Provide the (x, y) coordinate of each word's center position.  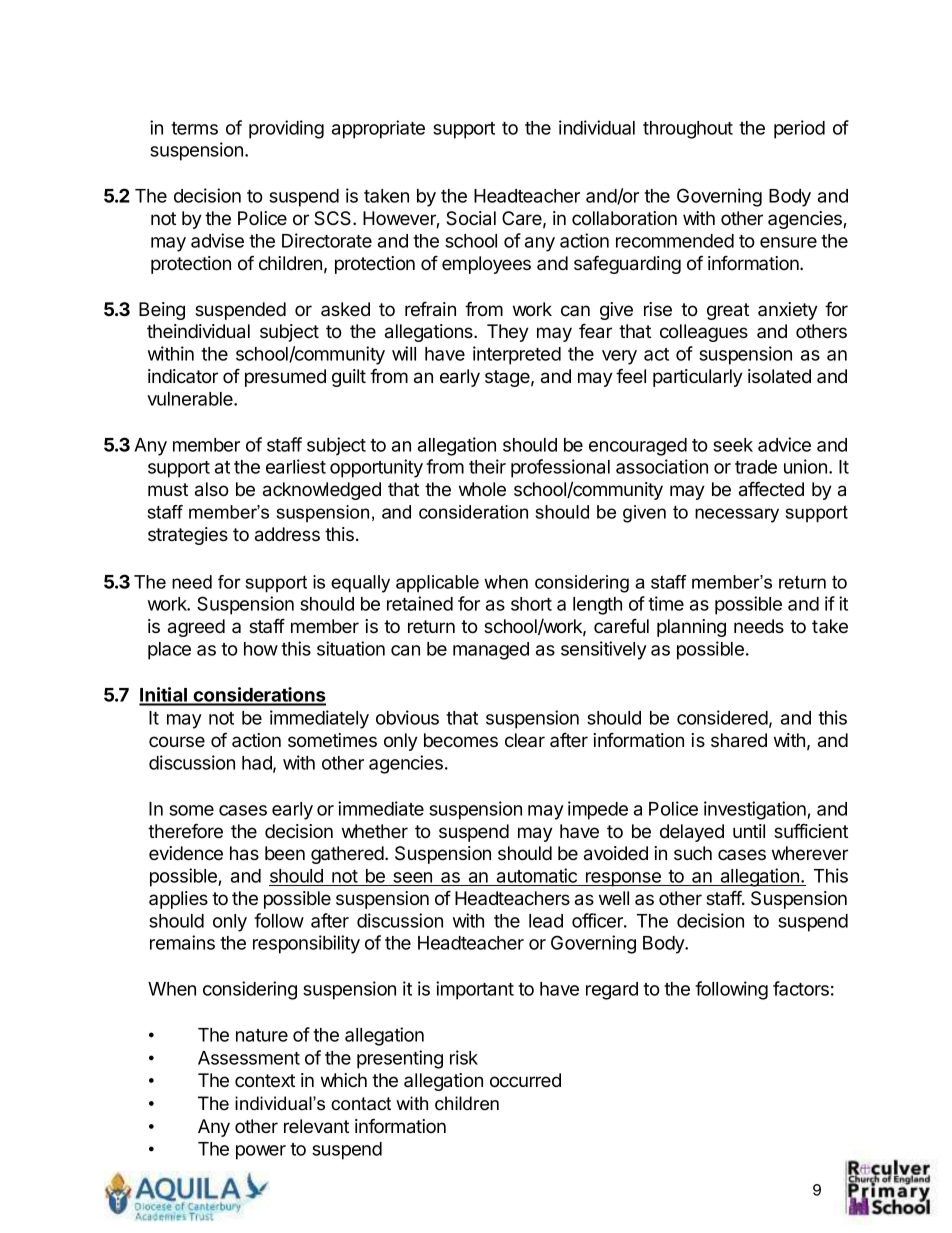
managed (491, 651)
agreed (196, 628)
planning (691, 628)
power (261, 1152)
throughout (688, 130)
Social (471, 218)
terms (194, 128)
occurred (525, 1080)
